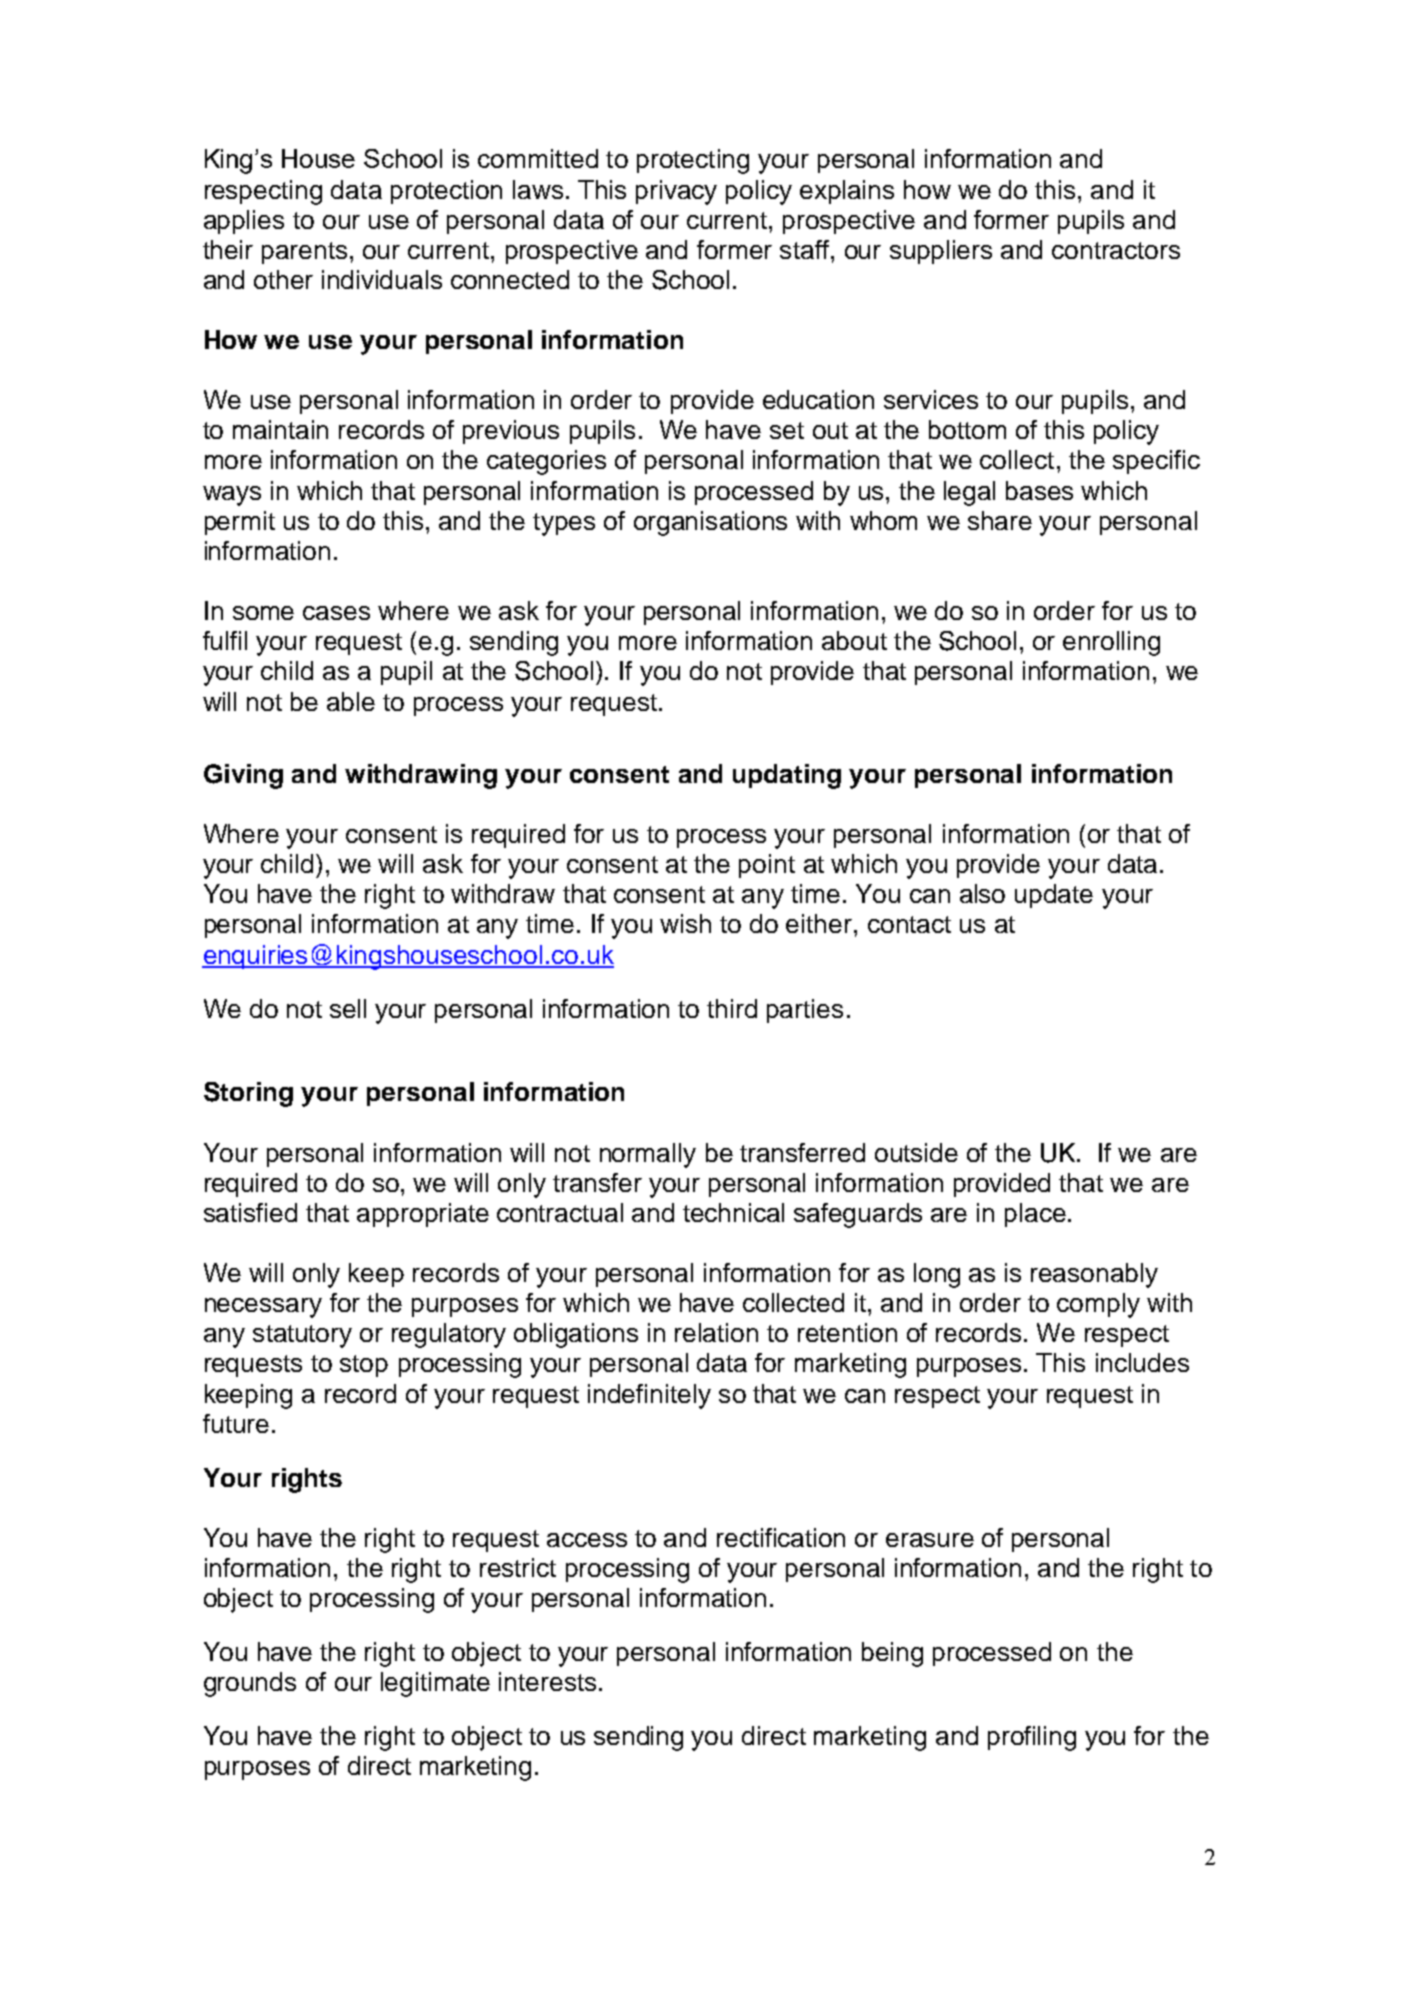 This image has height=2004, width=1418. Describe the element at coordinates (1054, 896) in the image. I see `update` at that location.
